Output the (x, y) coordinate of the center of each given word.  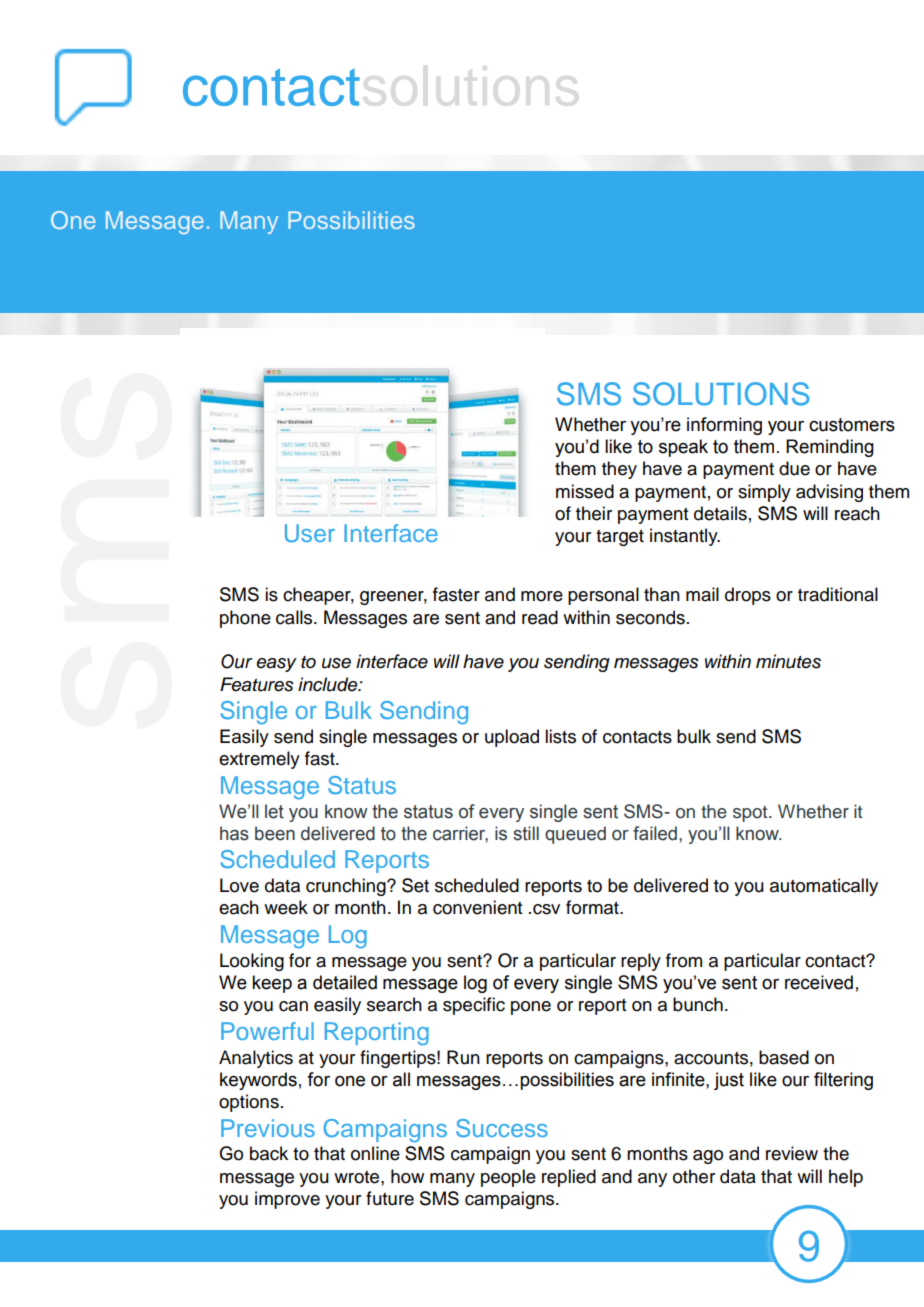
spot (751, 814)
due (794, 468)
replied (569, 1178)
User (310, 533)
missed (585, 491)
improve (287, 1200)
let (274, 811)
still (526, 833)
